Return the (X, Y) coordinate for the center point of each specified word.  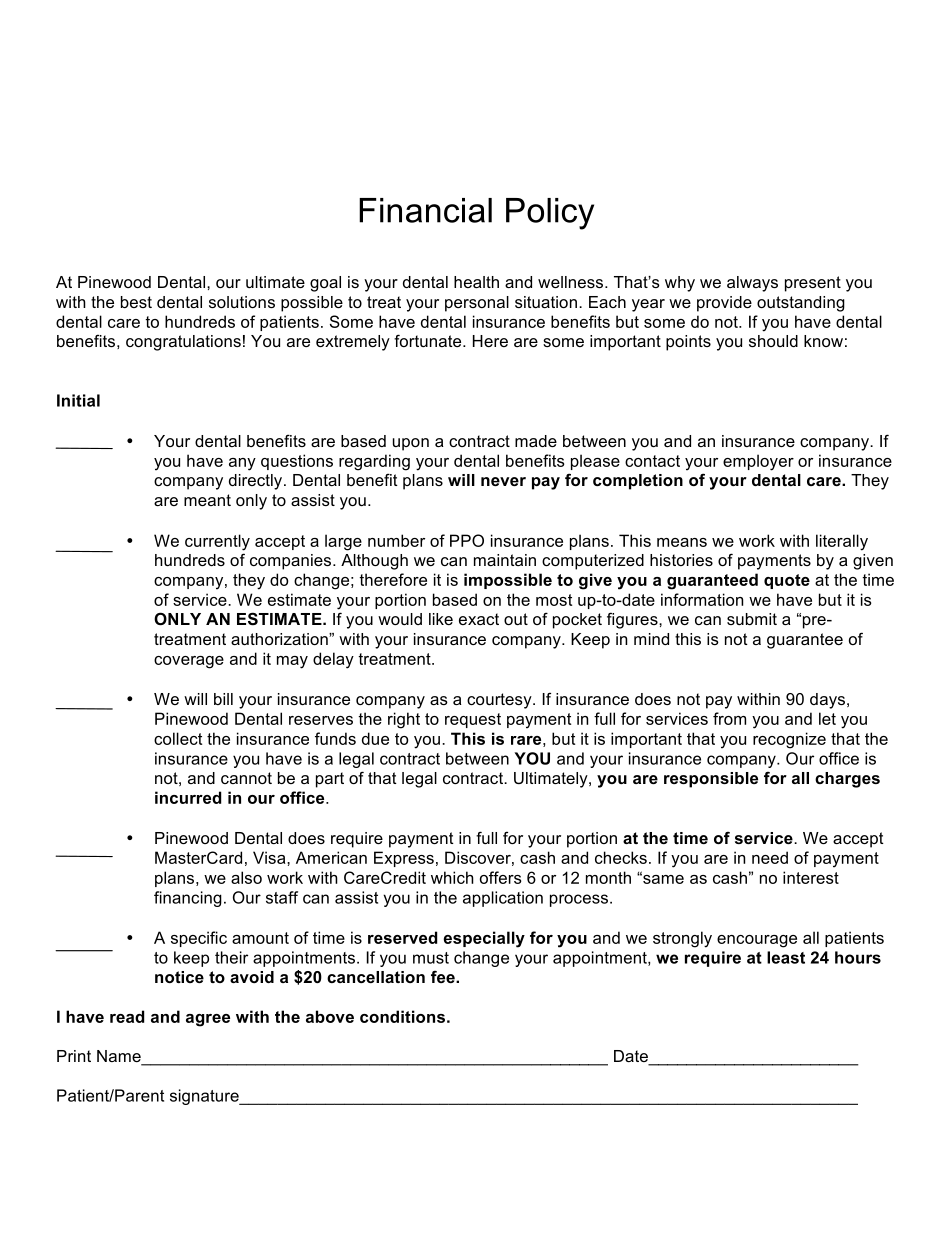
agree (208, 1020)
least (786, 957)
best (136, 302)
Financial (425, 210)
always (752, 284)
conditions (402, 1016)
